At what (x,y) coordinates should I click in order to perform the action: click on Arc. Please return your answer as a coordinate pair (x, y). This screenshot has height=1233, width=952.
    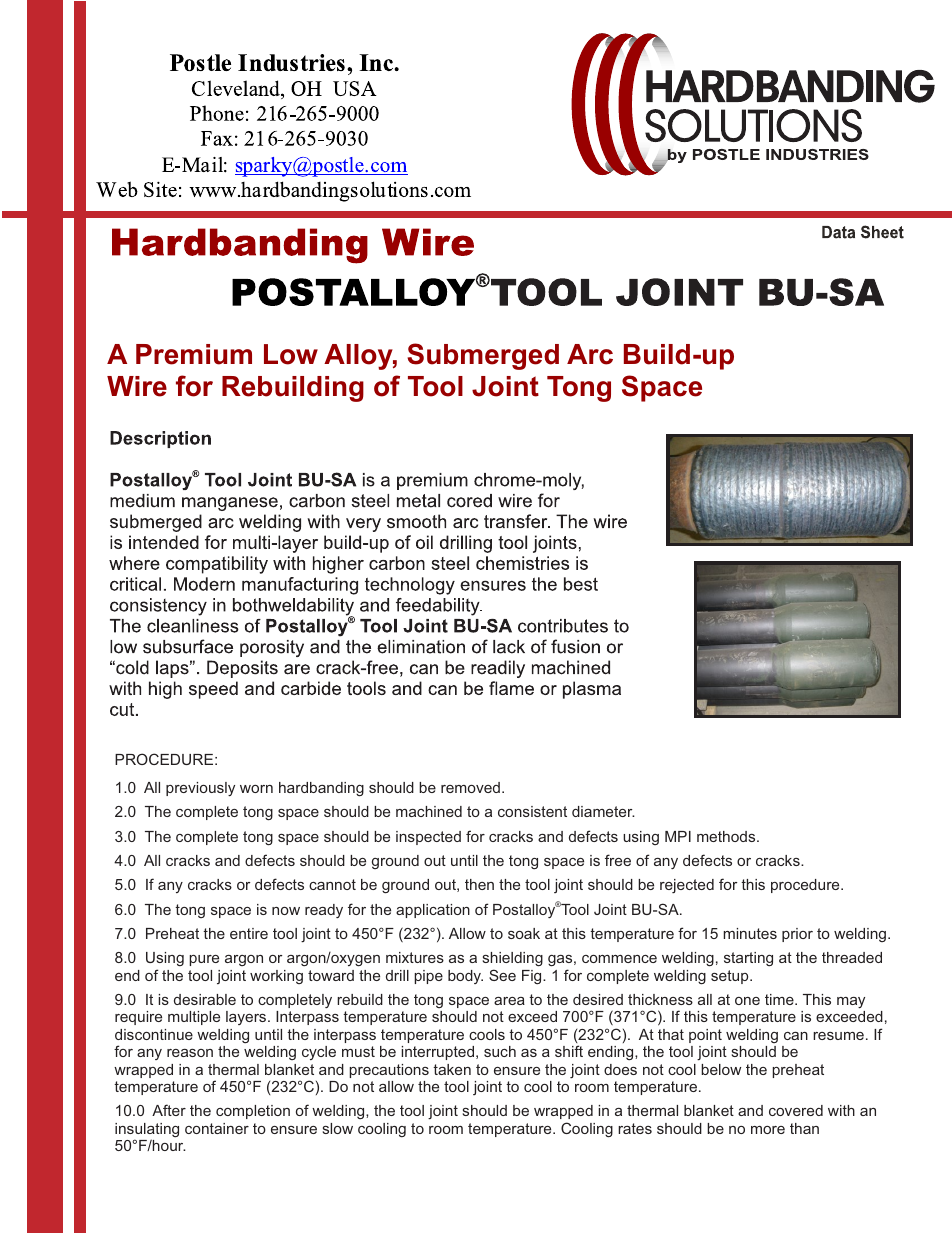
    Looking at the image, I should click on (590, 354).
